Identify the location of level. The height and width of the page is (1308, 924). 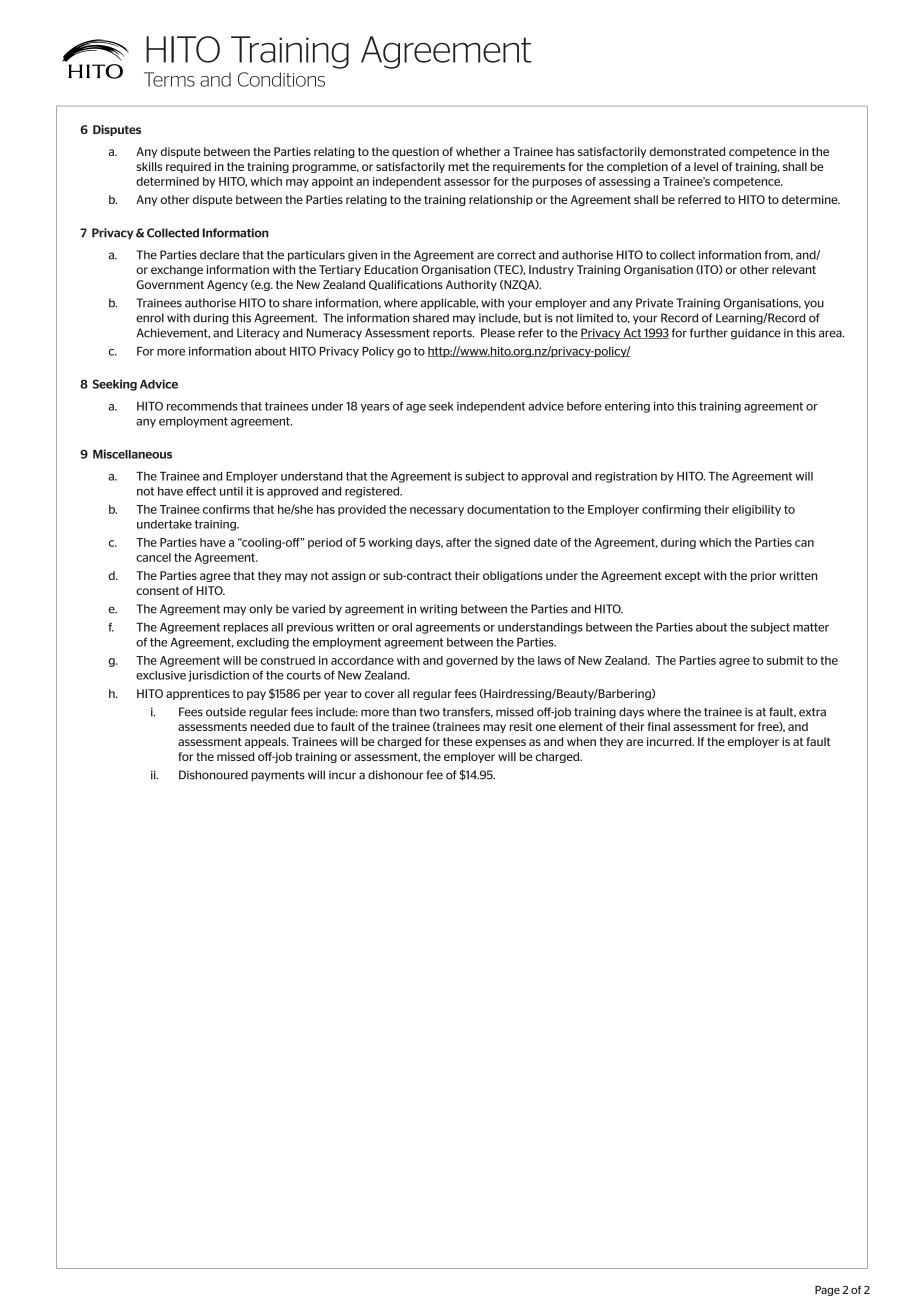
(706, 166).
